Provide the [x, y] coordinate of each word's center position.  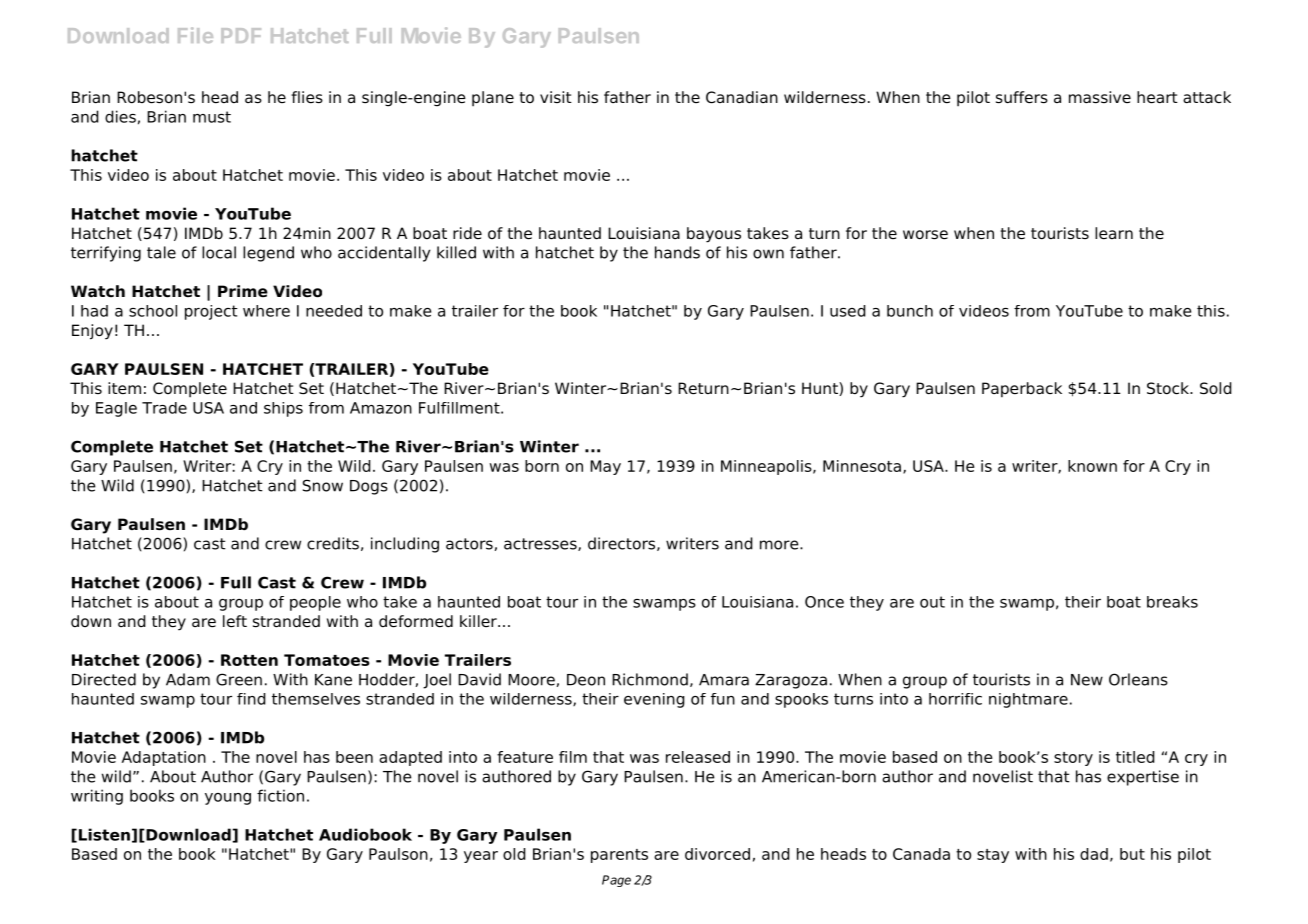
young [228, 799]
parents [619, 856]
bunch [910, 311]
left [235, 621]
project [211, 312]
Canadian [742, 97]
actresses [541, 544]
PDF [241, 35]
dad [1094, 854]
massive [1100, 97]
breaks [1172, 602]
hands [677, 252]
